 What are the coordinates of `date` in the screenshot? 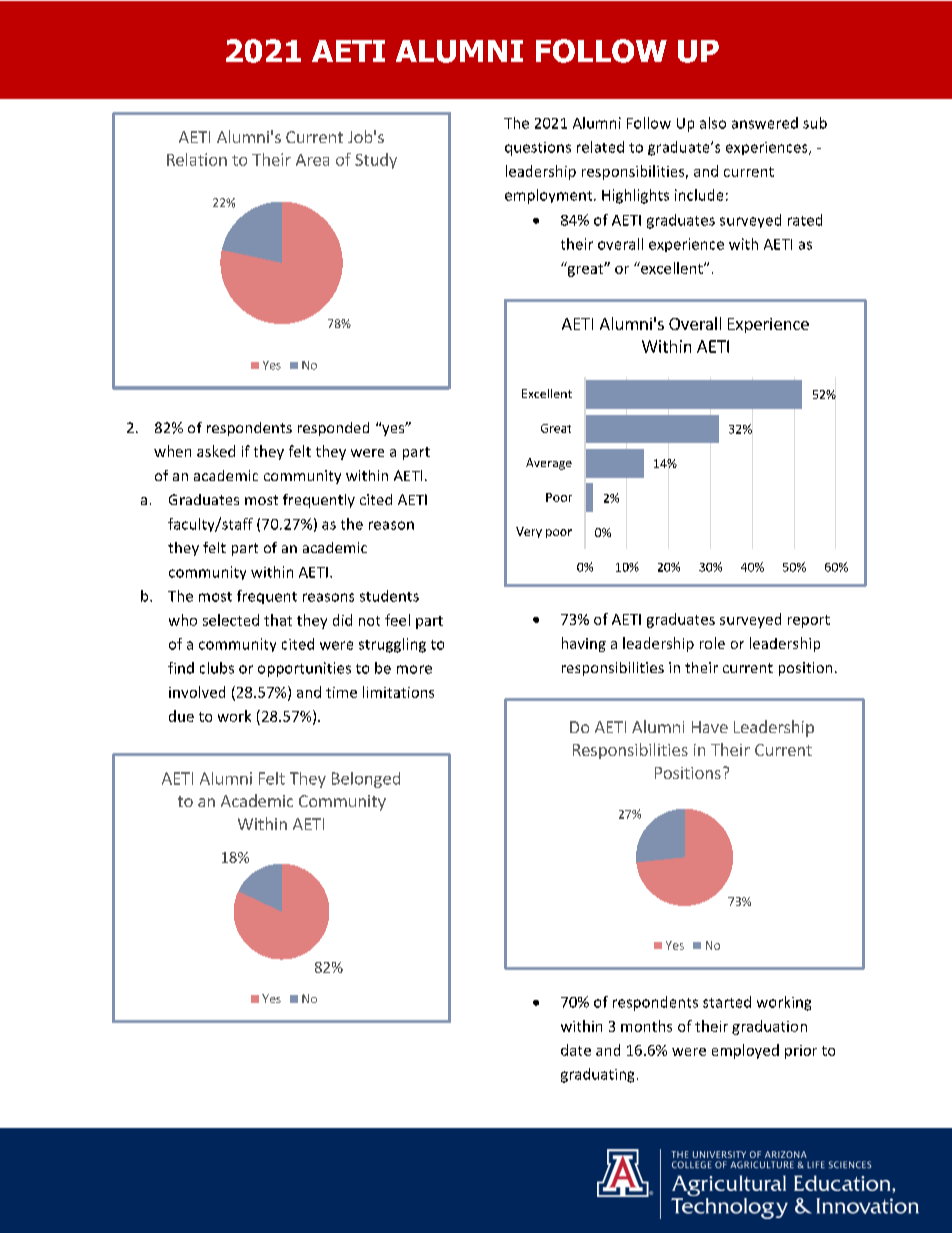 It's located at (576, 1050).
